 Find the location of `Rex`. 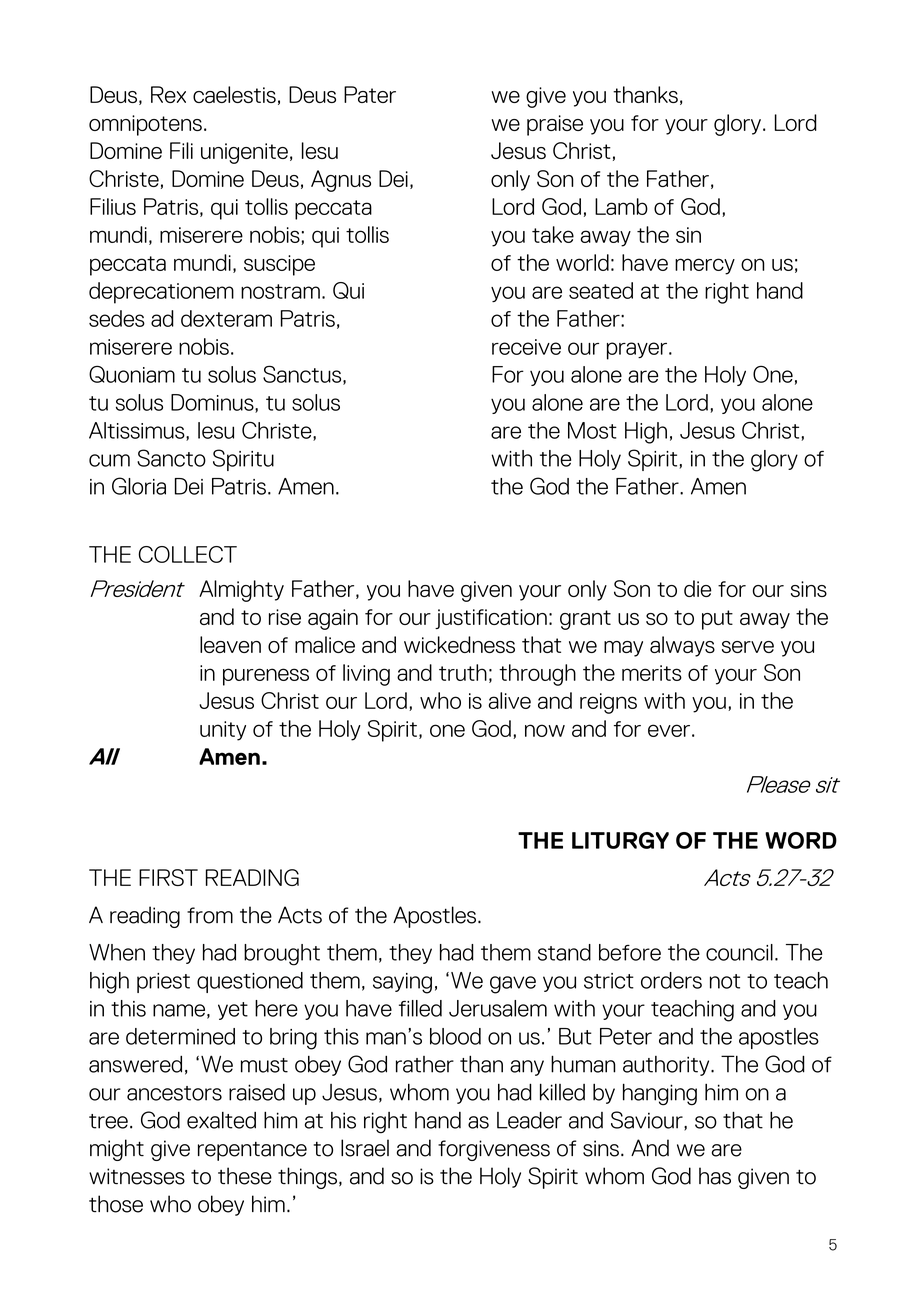

Rex is located at coordinates (168, 94).
